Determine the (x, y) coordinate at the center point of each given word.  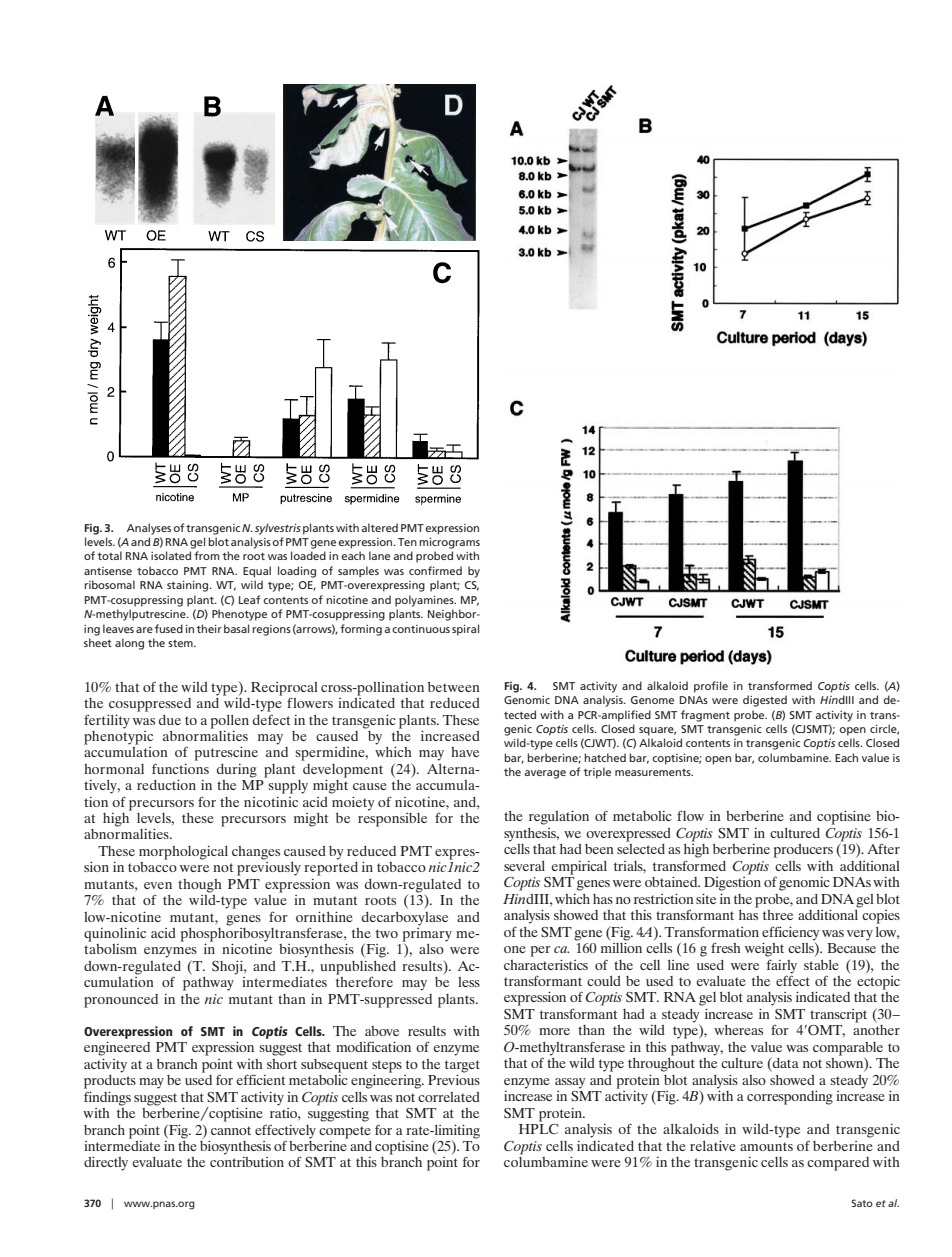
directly (106, 1163)
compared (838, 1164)
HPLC (539, 1129)
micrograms (449, 543)
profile (711, 687)
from (206, 555)
